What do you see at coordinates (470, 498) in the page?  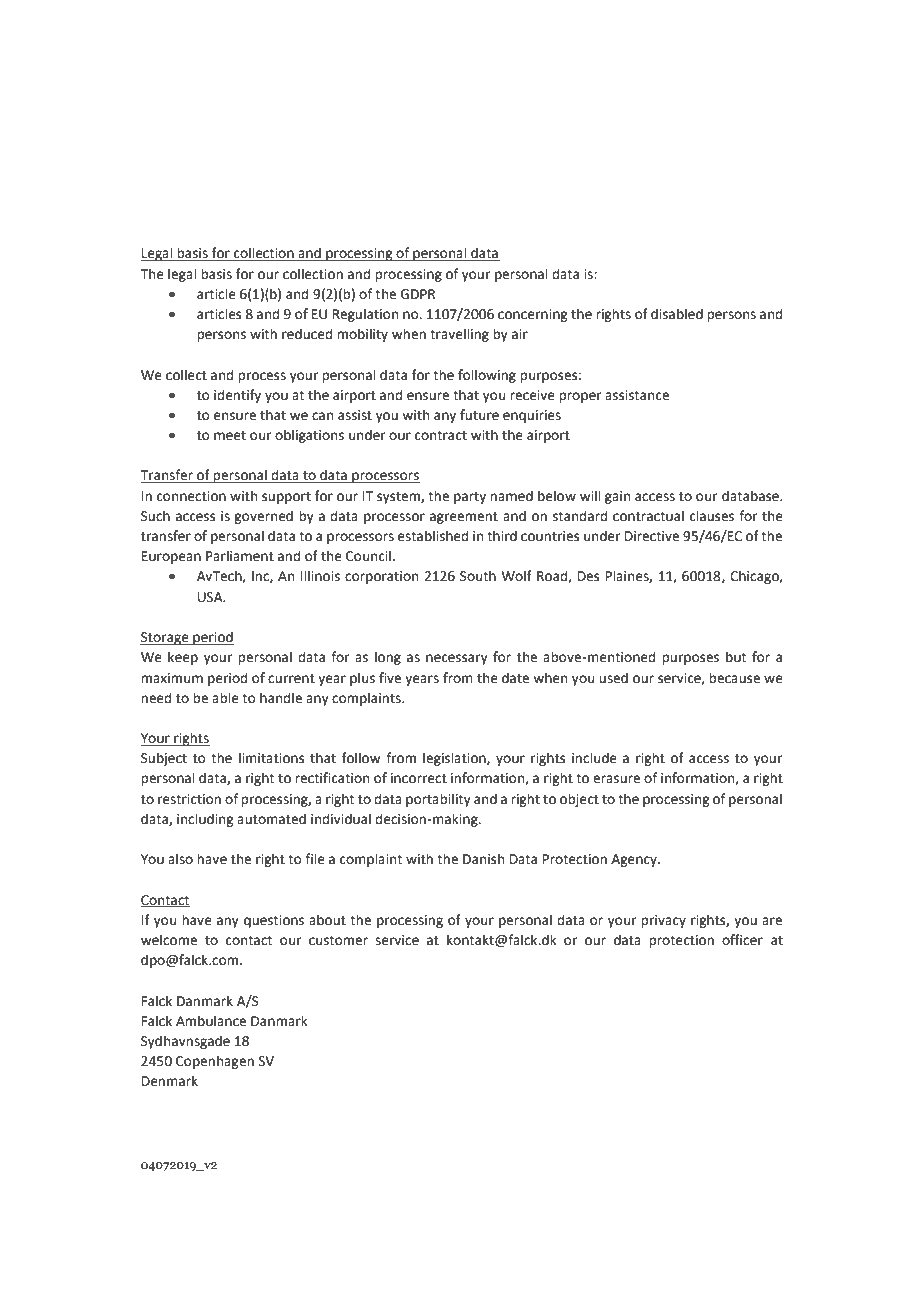 I see `party` at bounding box center [470, 498].
